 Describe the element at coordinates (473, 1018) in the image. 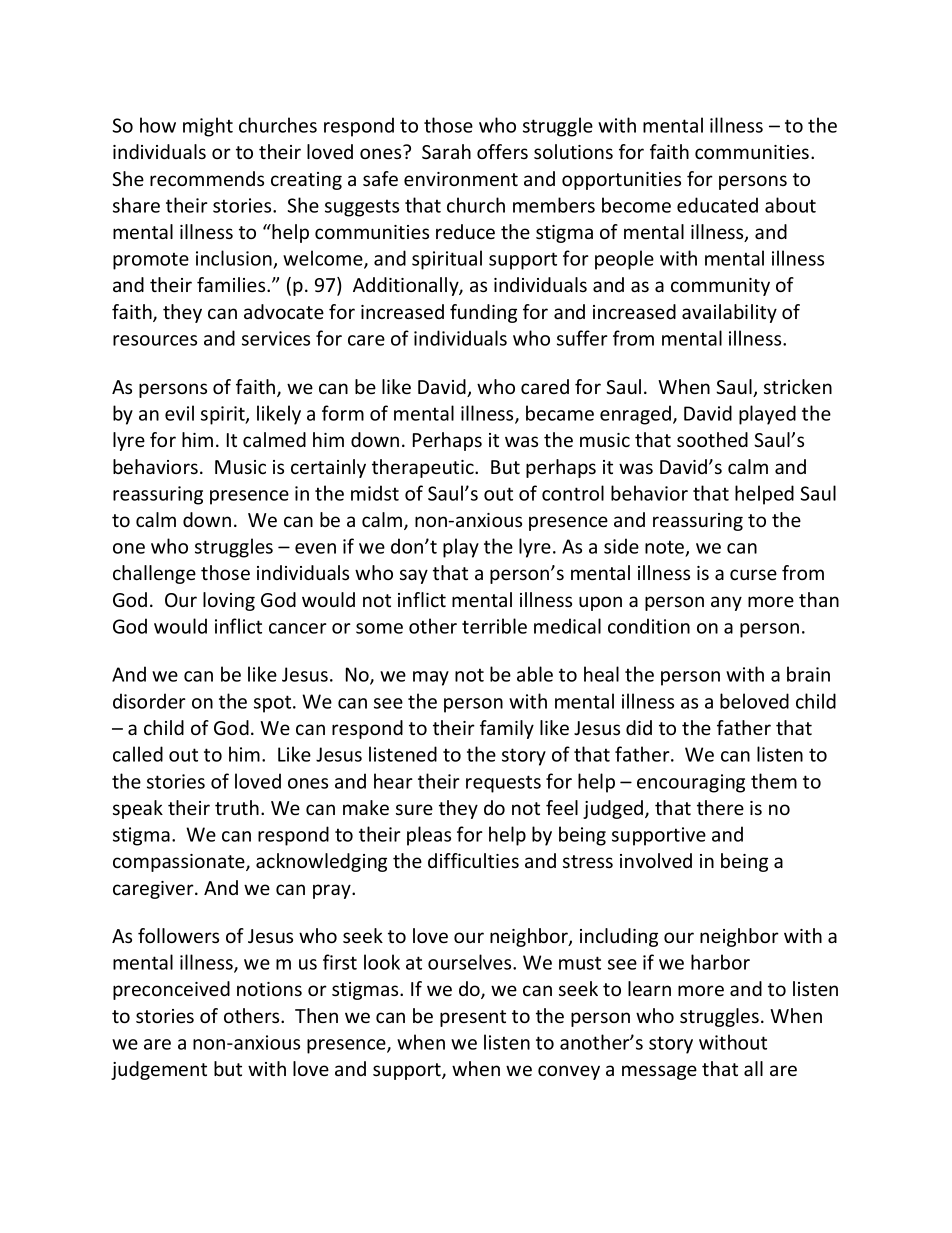

I see `present` at that location.
